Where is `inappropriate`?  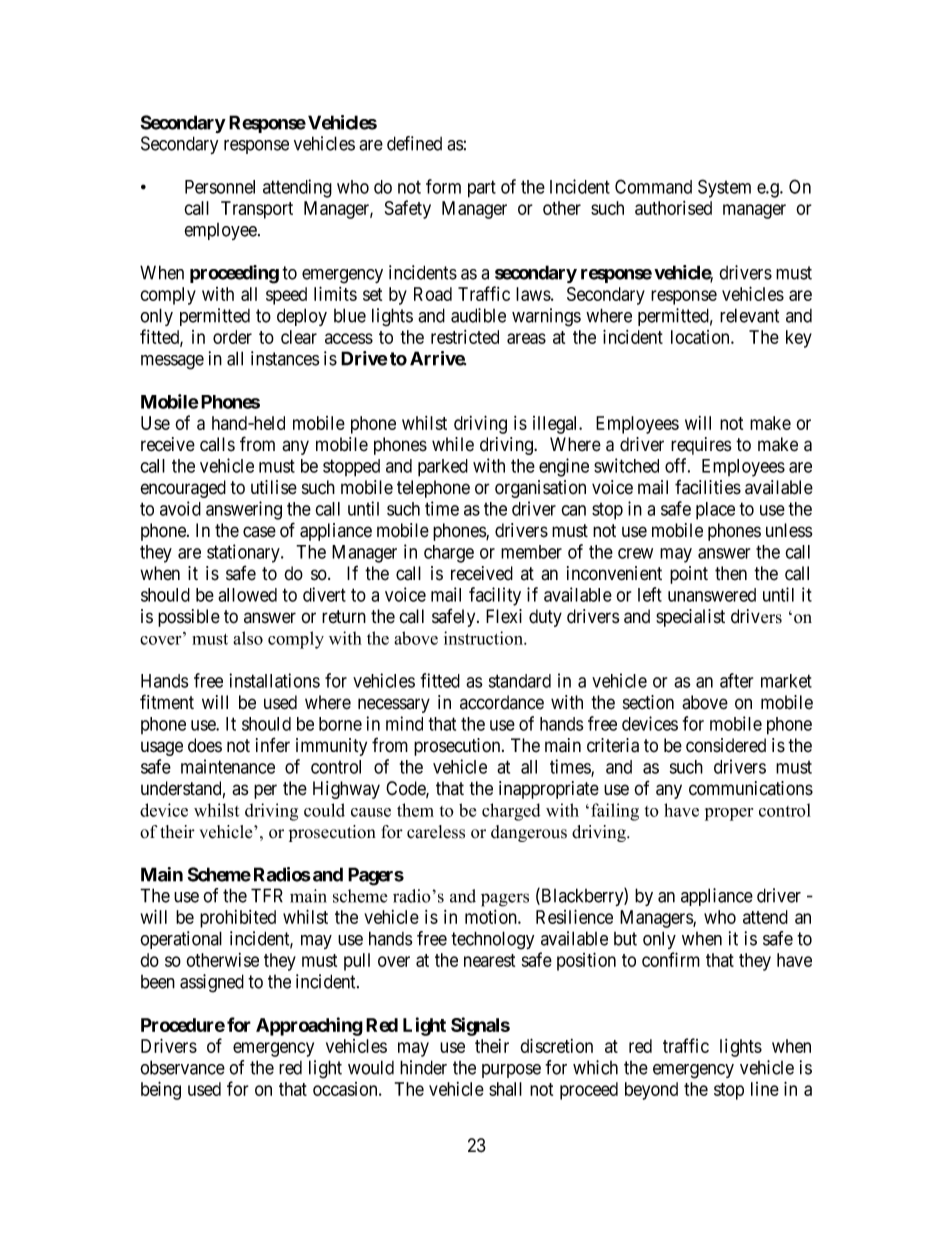
inappropriate is located at coordinates (549, 790).
